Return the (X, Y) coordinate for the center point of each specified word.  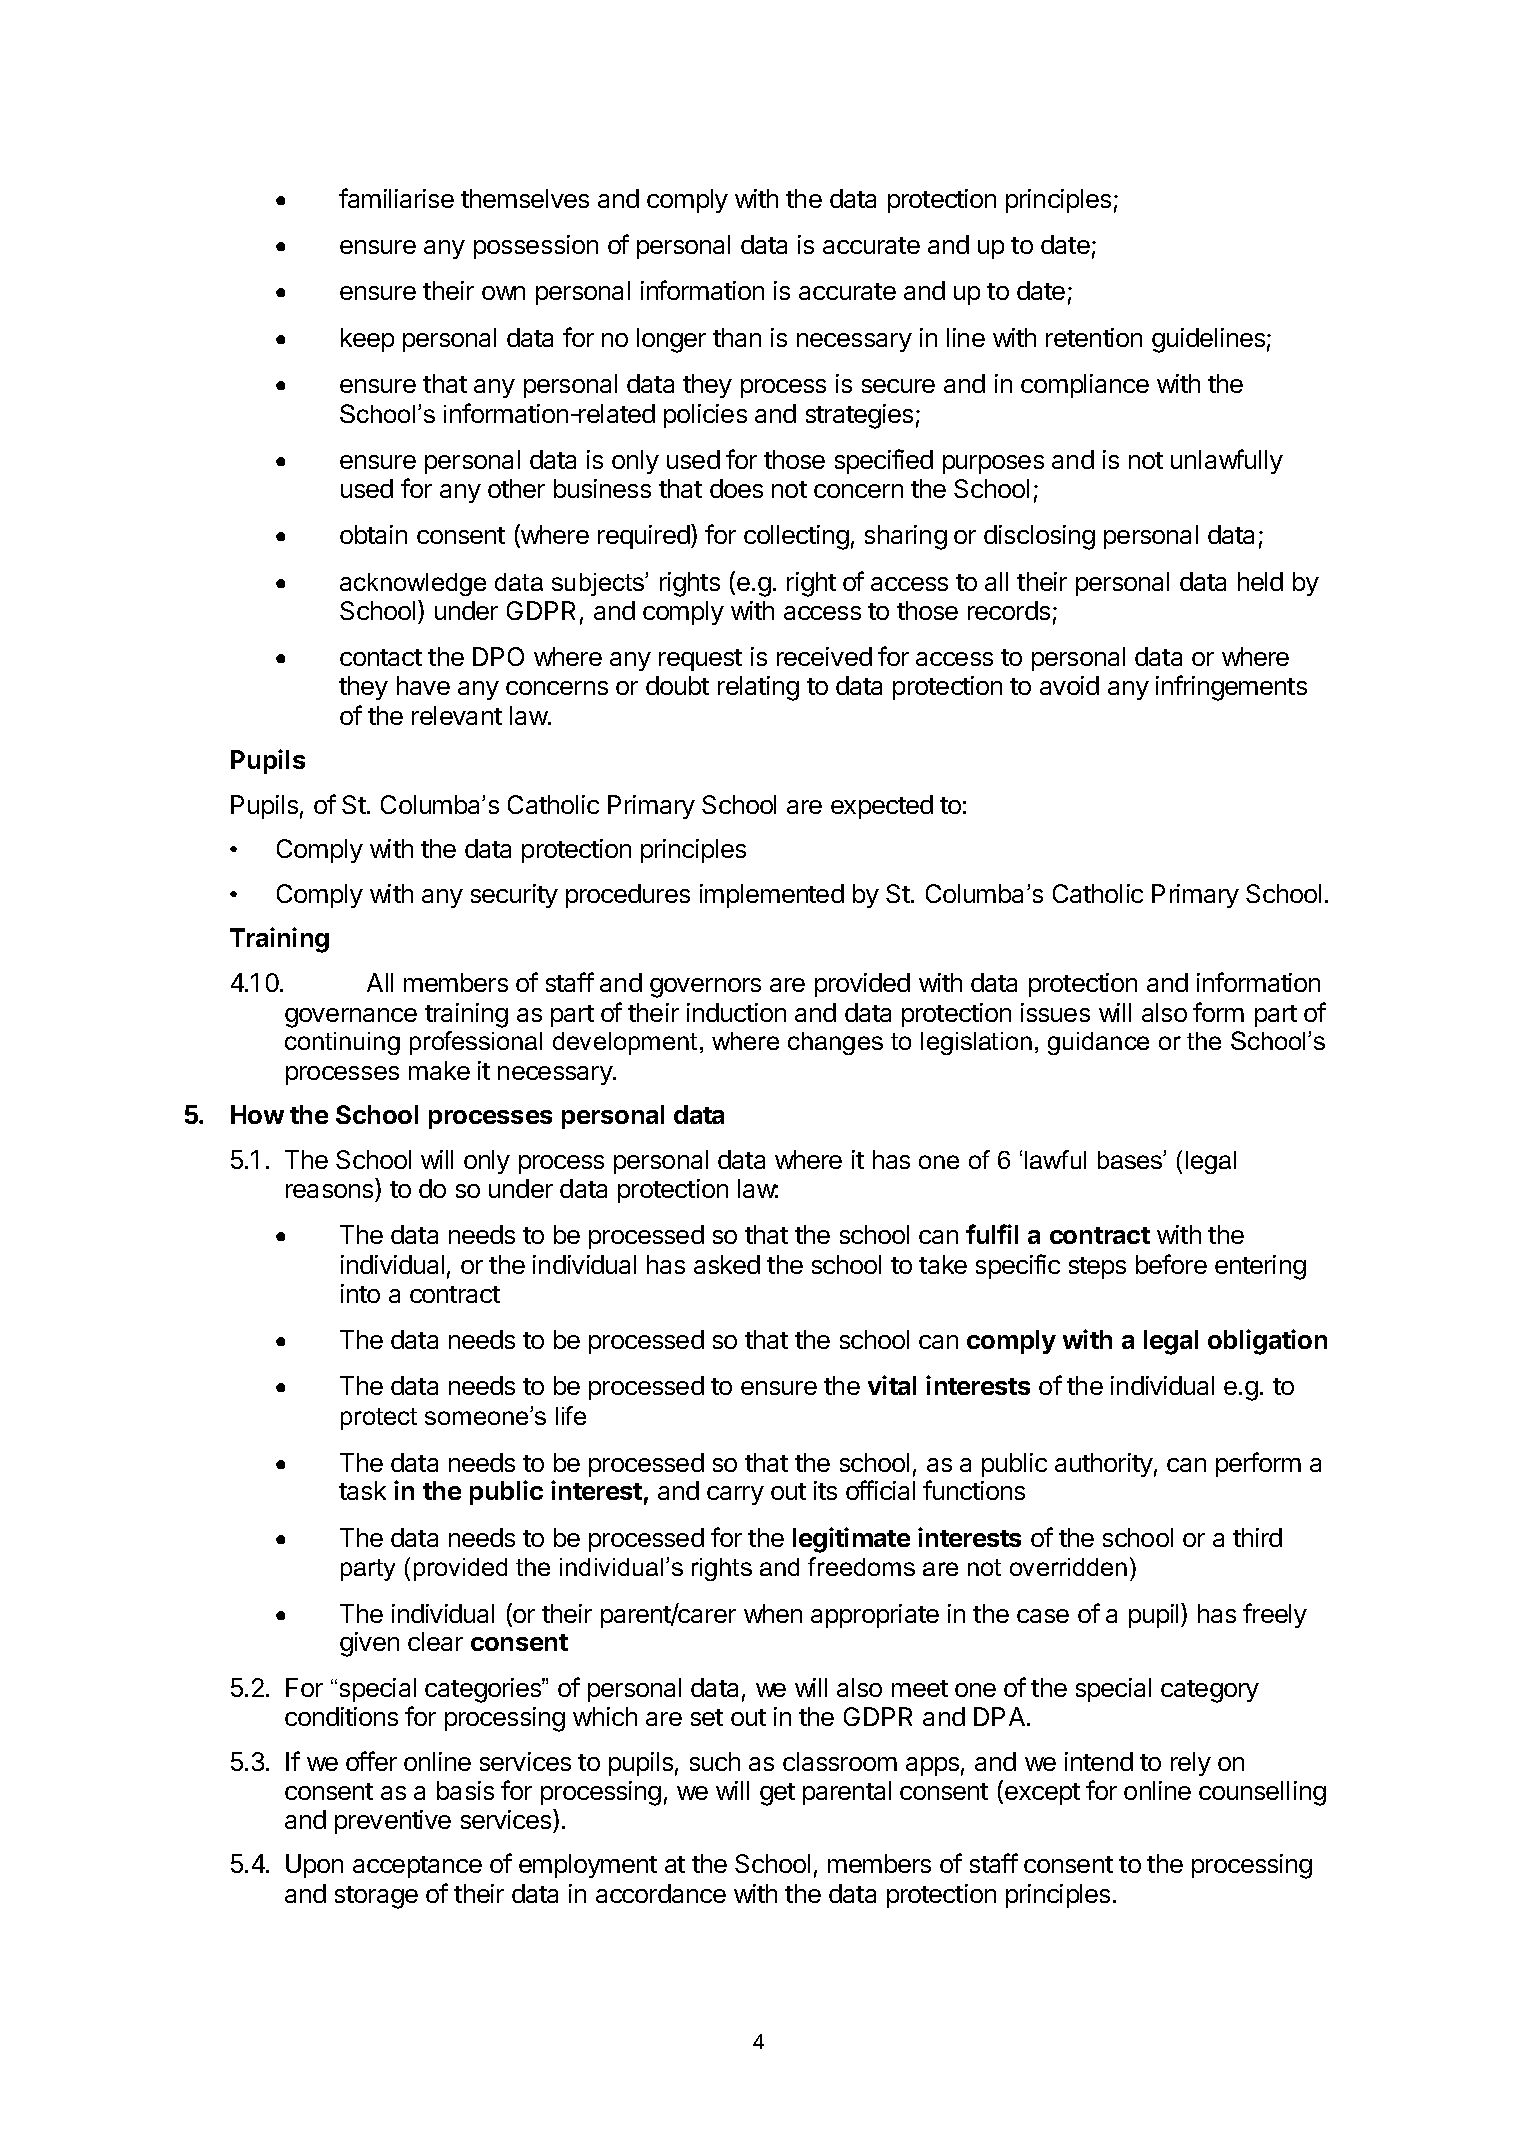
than (737, 337)
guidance (1098, 1043)
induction (736, 1012)
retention (1094, 337)
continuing (342, 1043)
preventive (393, 1822)
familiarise (396, 198)
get (777, 1794)
